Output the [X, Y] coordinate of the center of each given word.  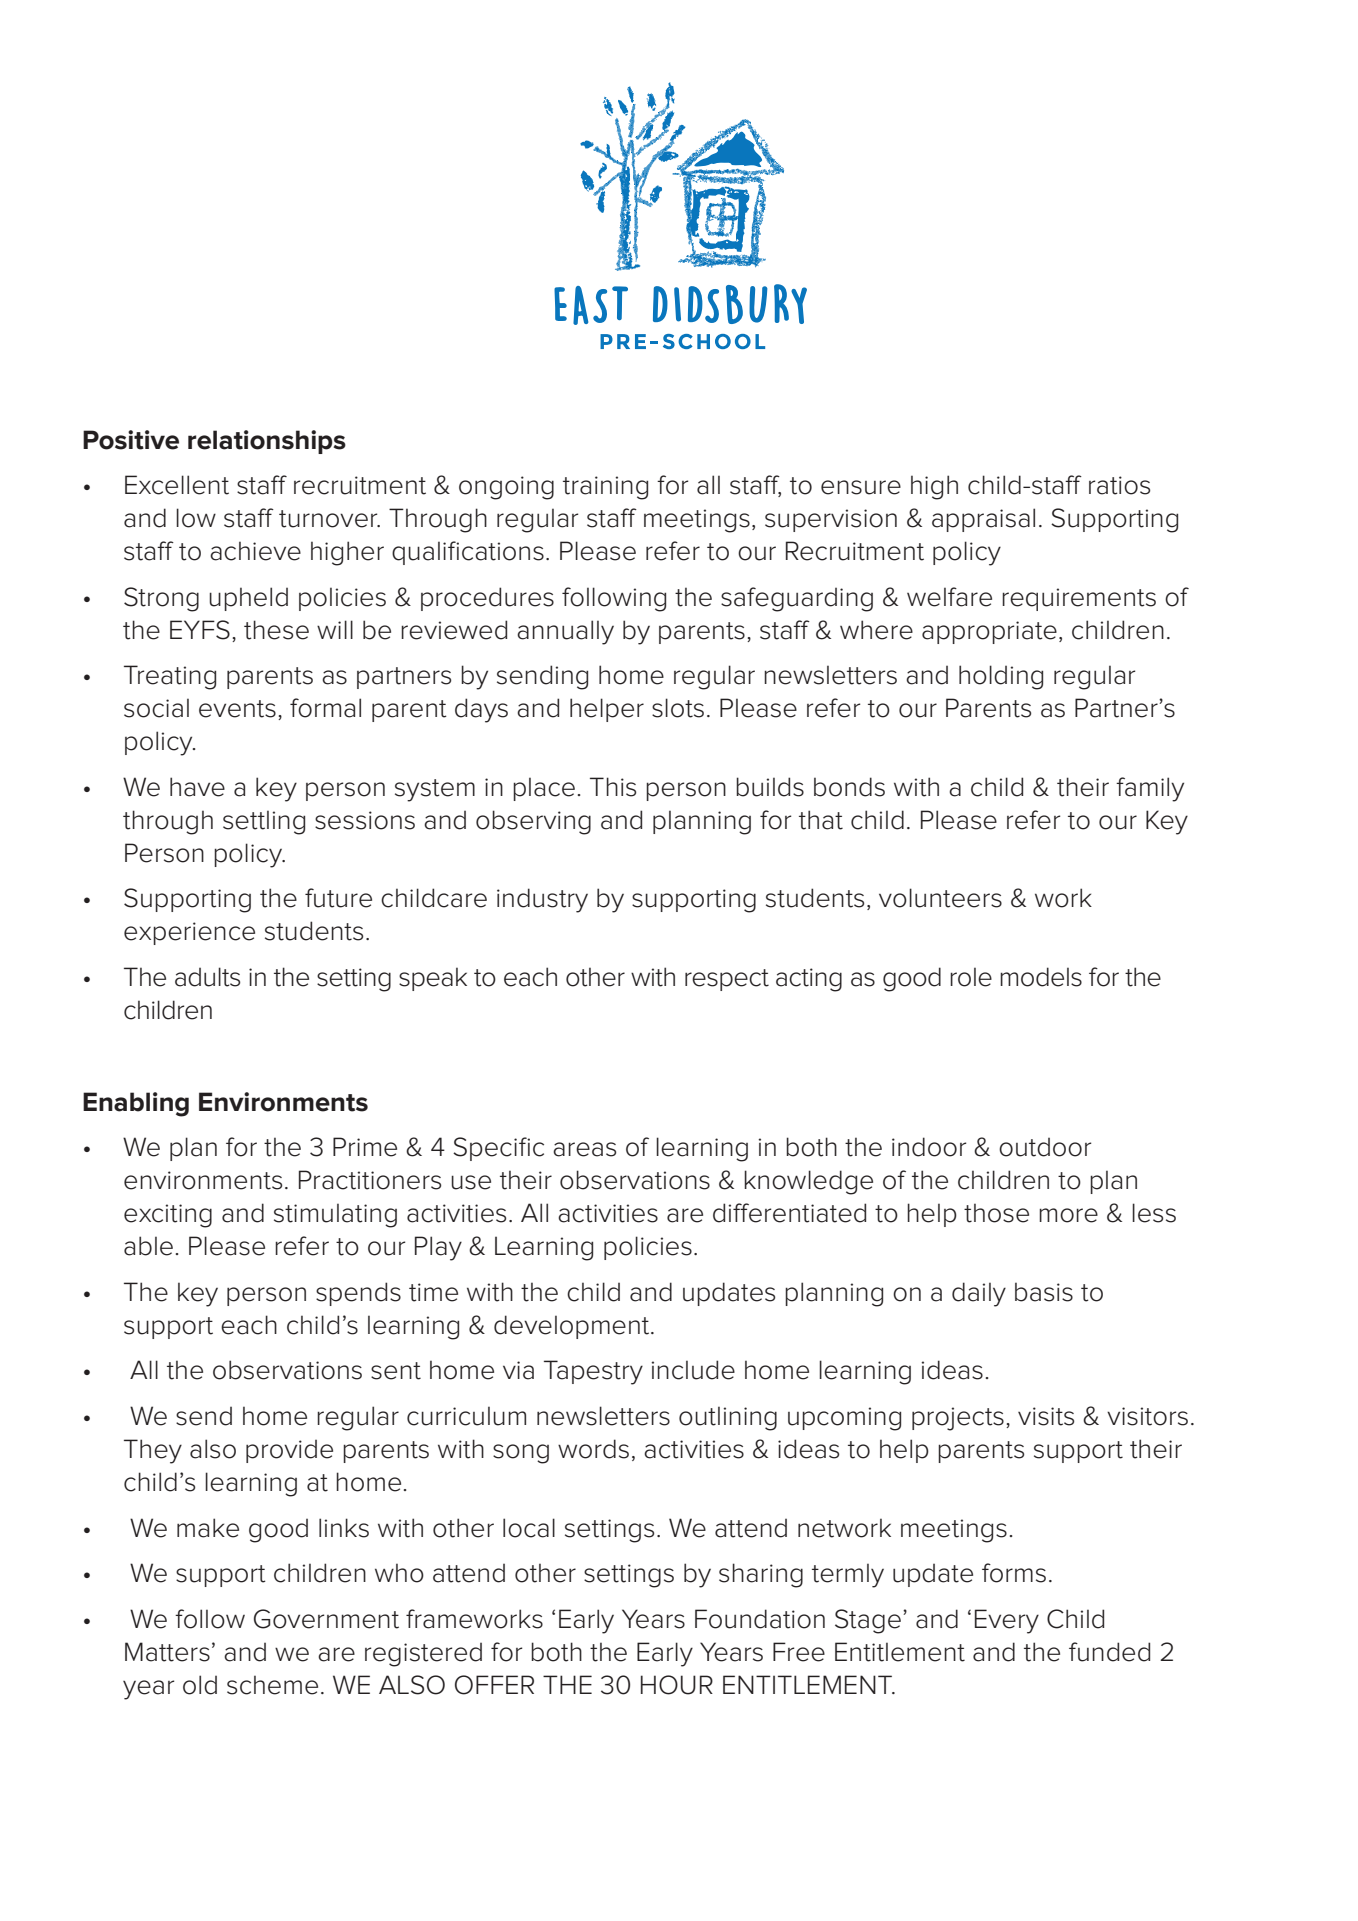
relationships [267, 442]
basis [1044, 1292]
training [605, 488]
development [573, 1327]
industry [542, 900]
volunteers [940, 898]
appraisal [983, 520]
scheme [272, 1685]
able [148, 1246]
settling [264, 822]
